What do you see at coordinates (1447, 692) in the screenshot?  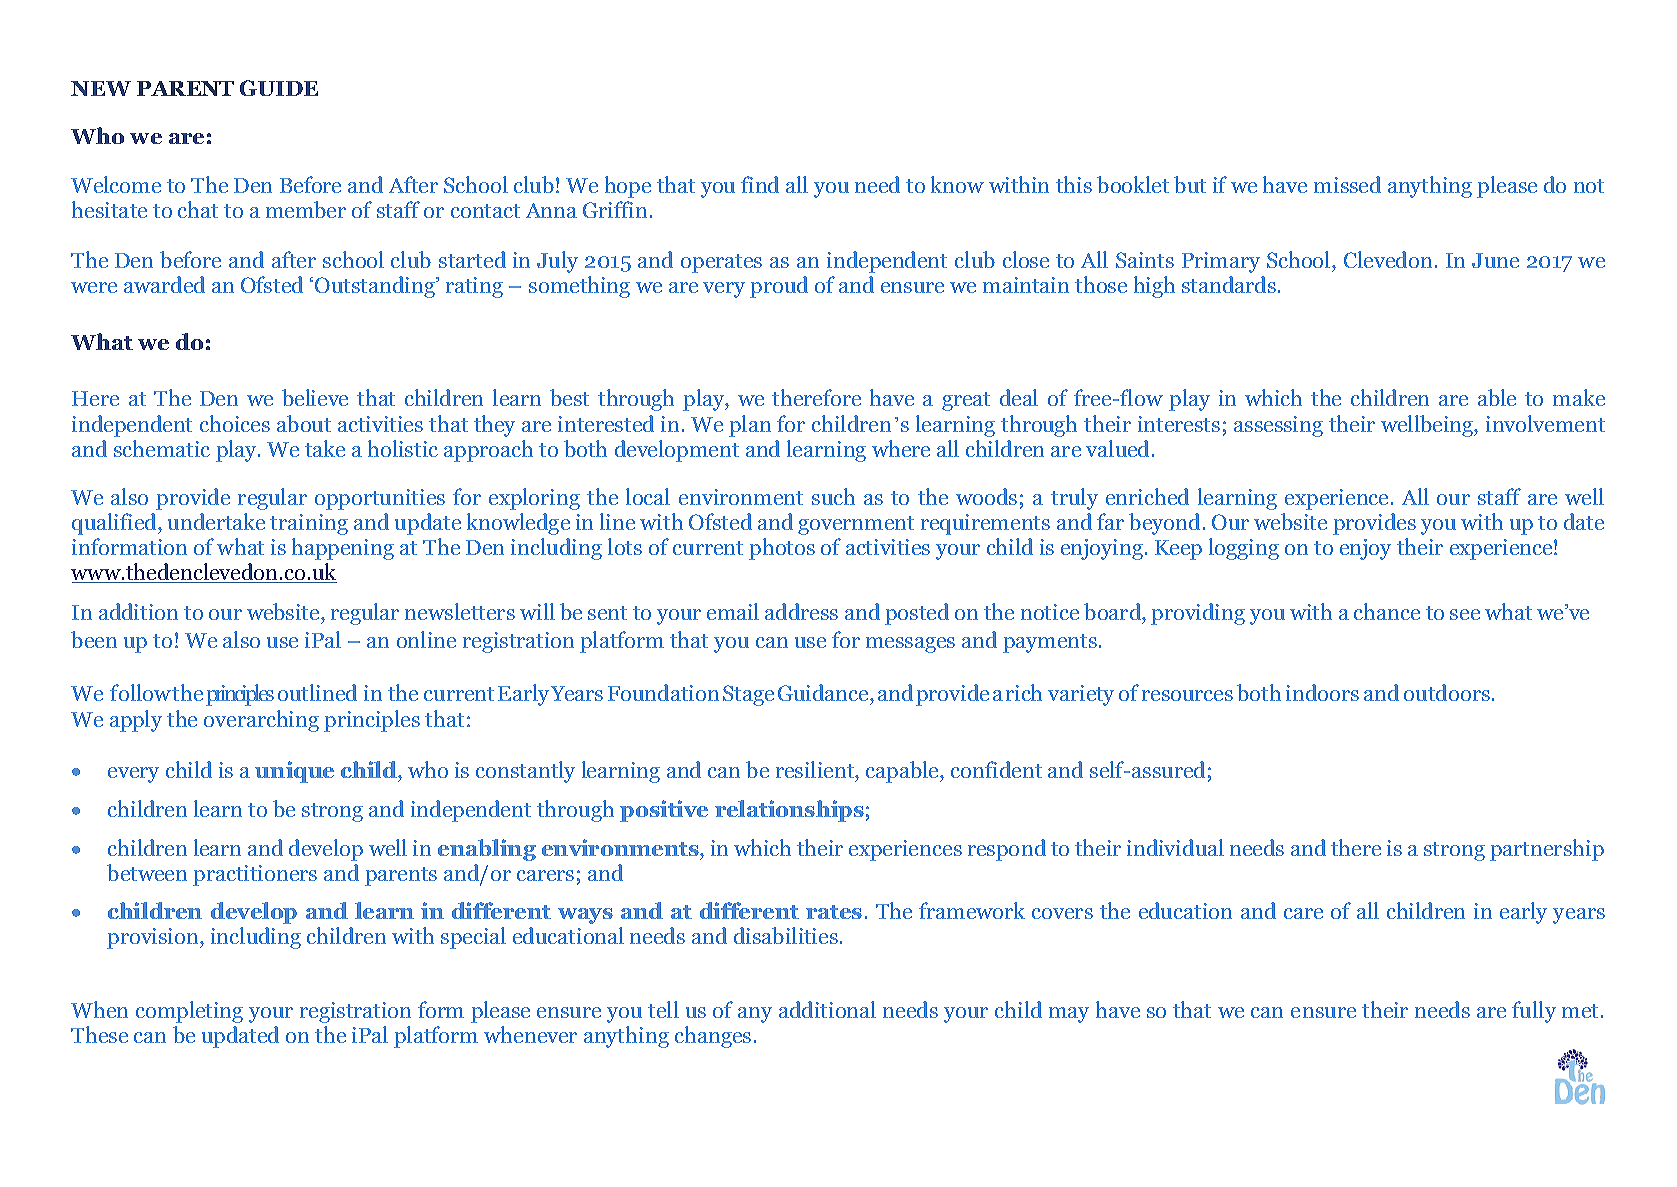 I see `outdoors` at bounding box center [1447, 692].
